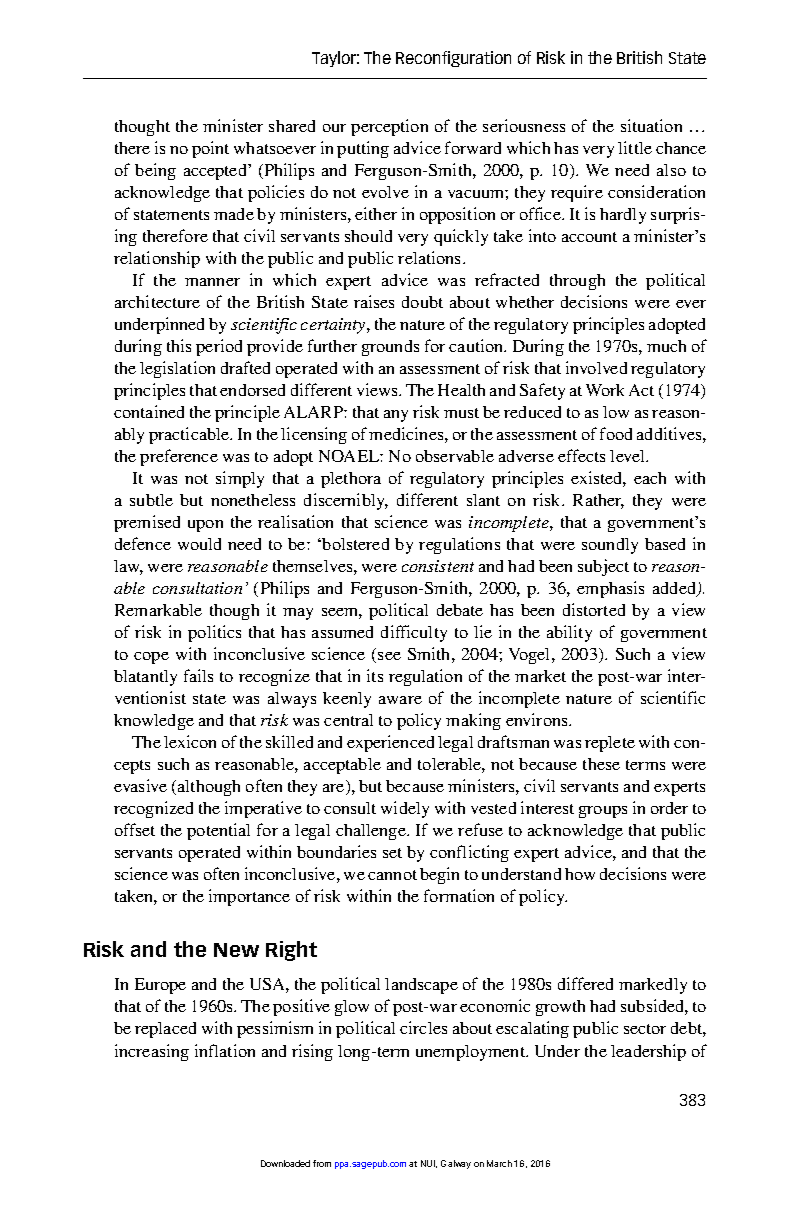 The image size is (811, 1217). I want to click on distorted, so click(594, 609).
